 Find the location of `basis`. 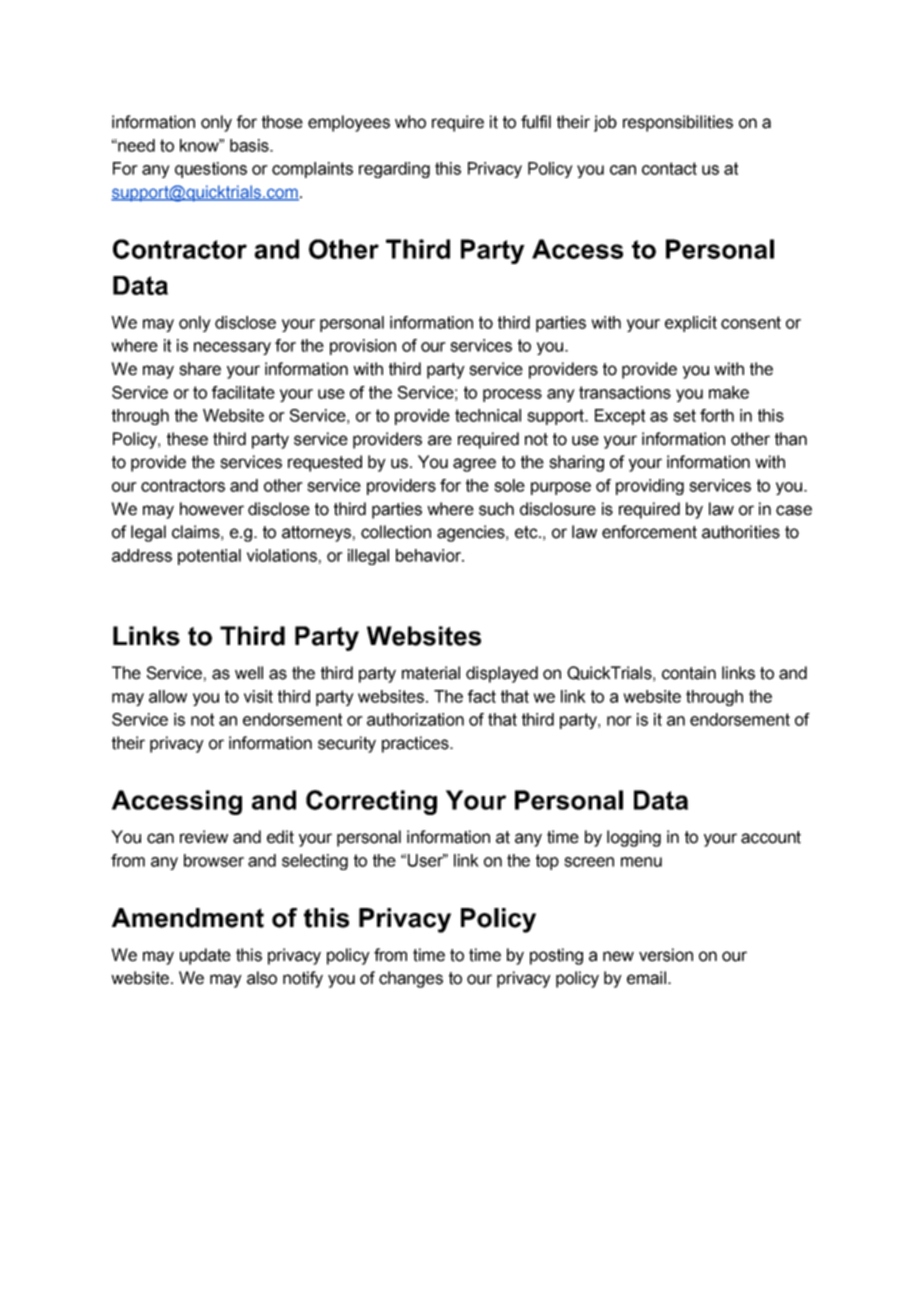

basis is located at coordinates (250, 145).
